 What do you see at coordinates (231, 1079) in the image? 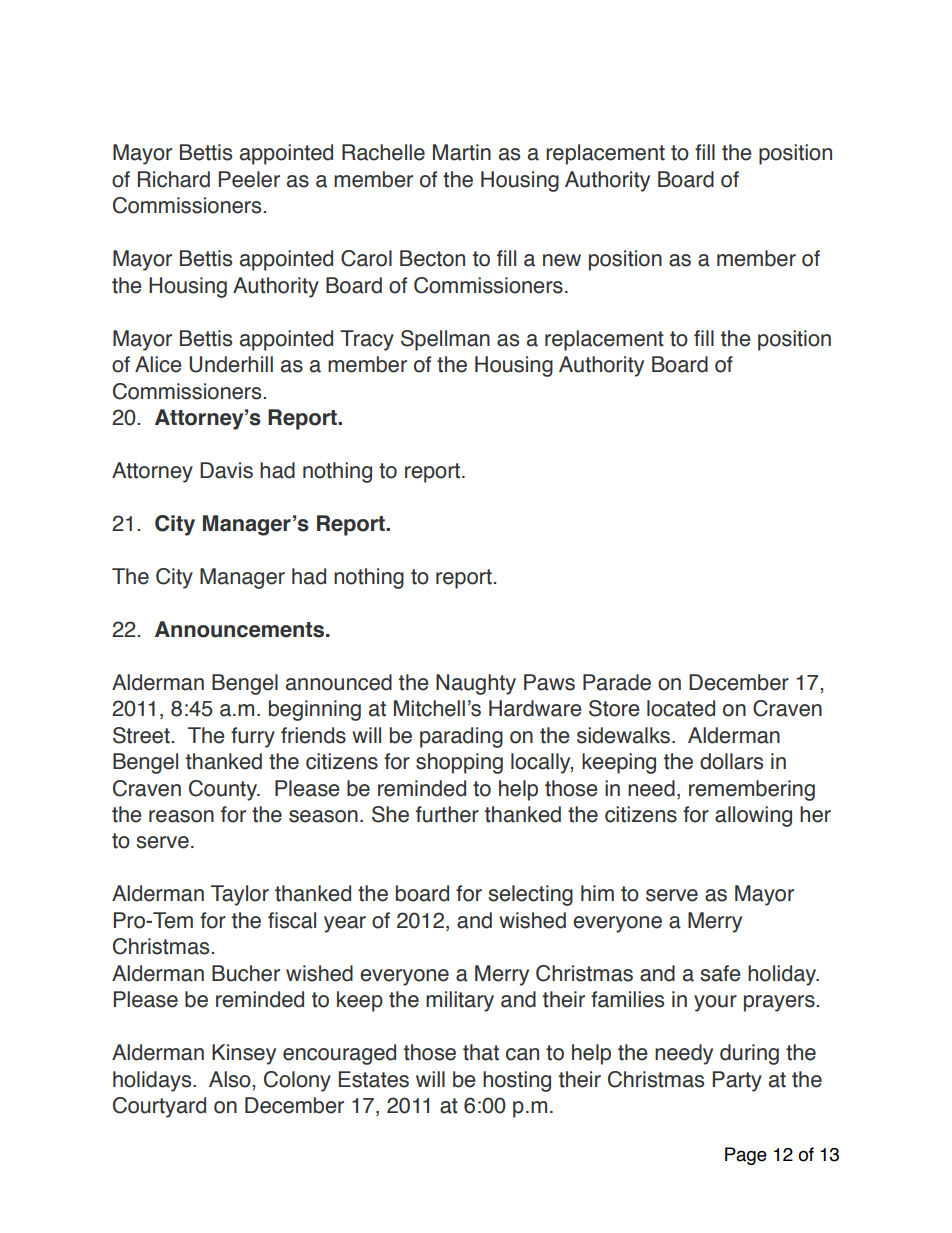
I see `Also` at bounding box center [231, 1079].
